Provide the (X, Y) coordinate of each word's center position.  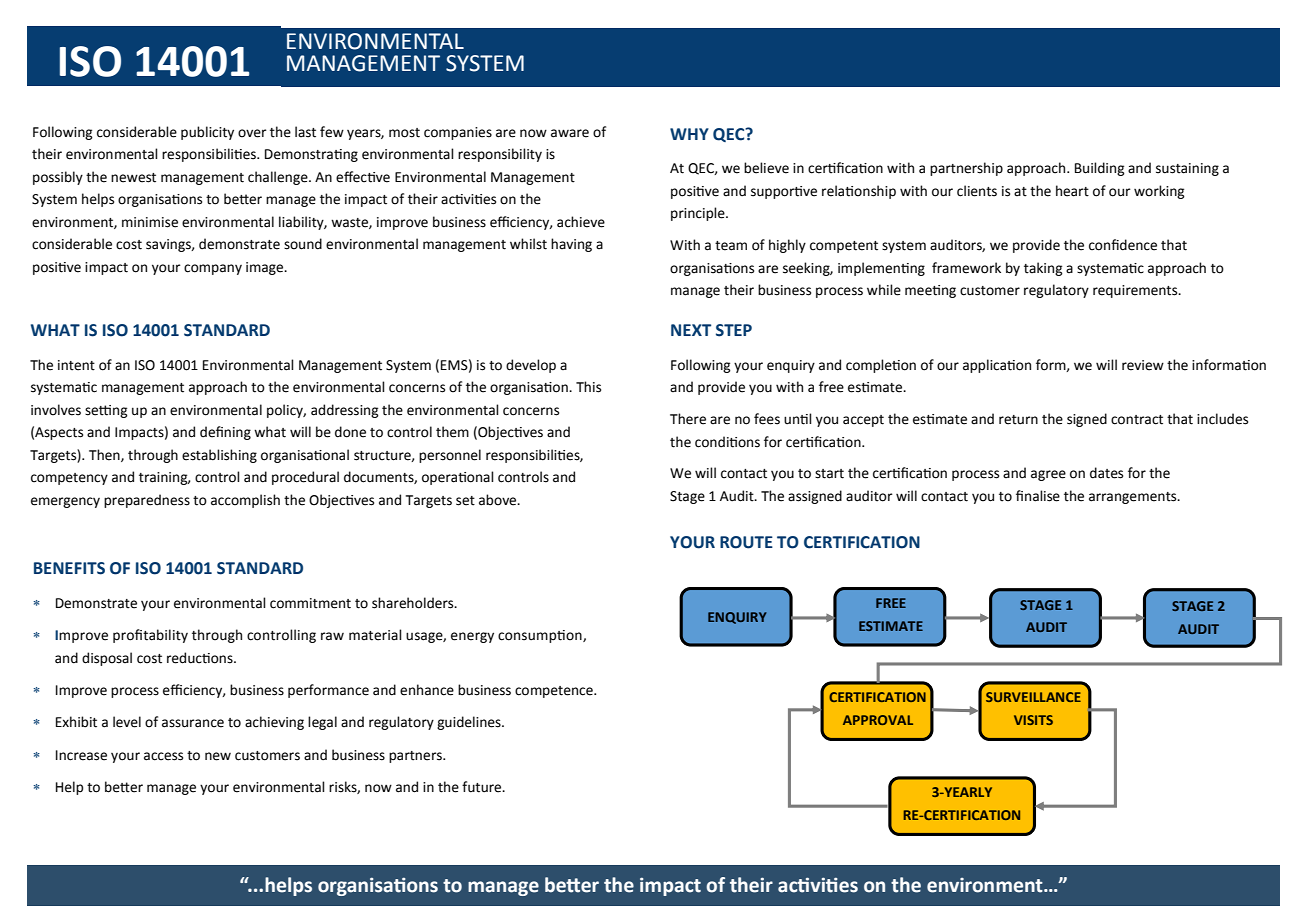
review (1143, 365)
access (163, 756)
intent (76, 365)
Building (1100, 169)
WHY (689, 134)
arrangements (1134, 498)
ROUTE (746, 542)
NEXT (691, 330)
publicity (207, 133)
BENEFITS (69, 568)
